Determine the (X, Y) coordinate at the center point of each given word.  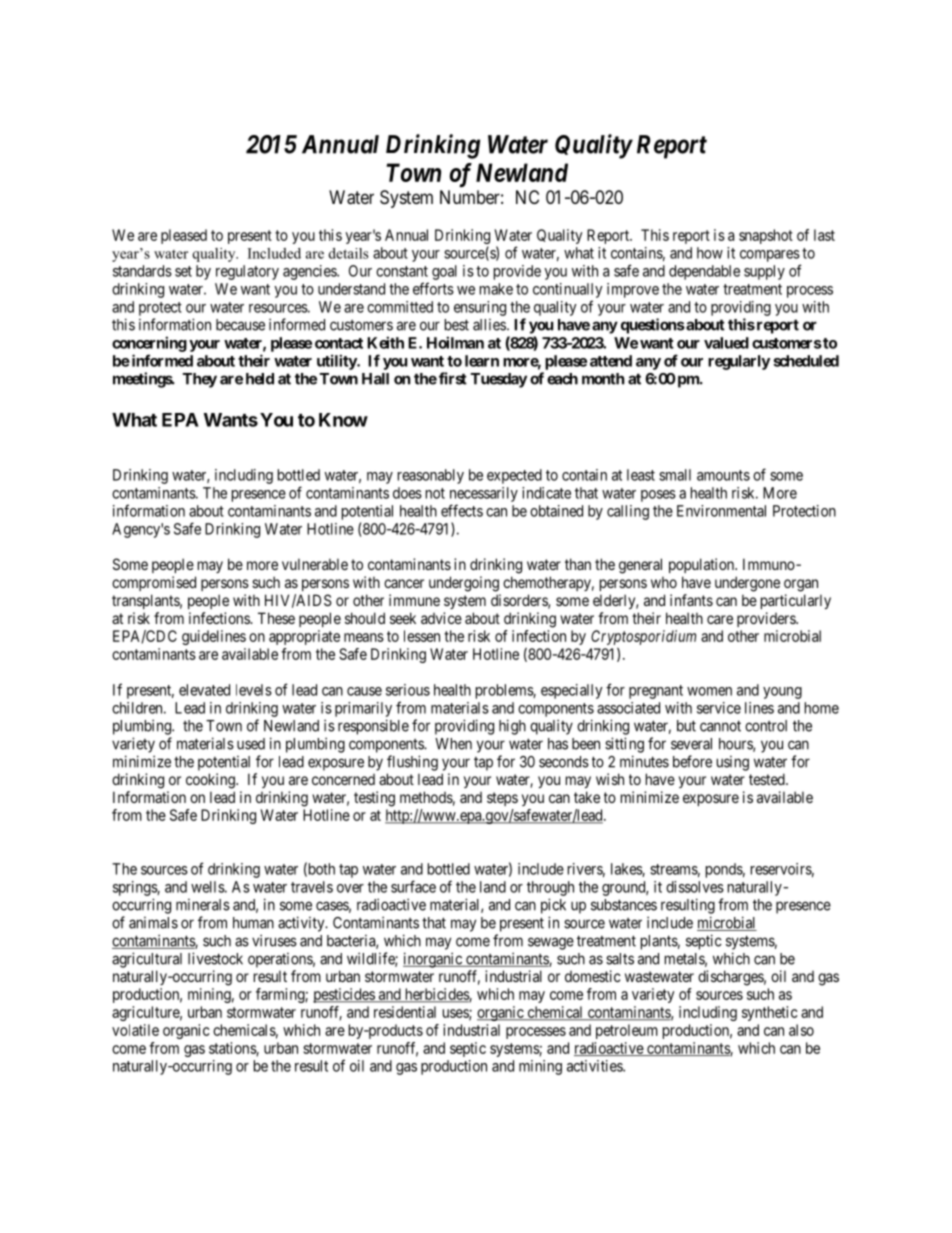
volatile (135, 1030)
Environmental (721, 511)
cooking (211, 781)
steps (502, 799)
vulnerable (315, 564)
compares (770, 256)
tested (768, 779)
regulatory (247, 272)
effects (462, 510)
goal (444, 272)
